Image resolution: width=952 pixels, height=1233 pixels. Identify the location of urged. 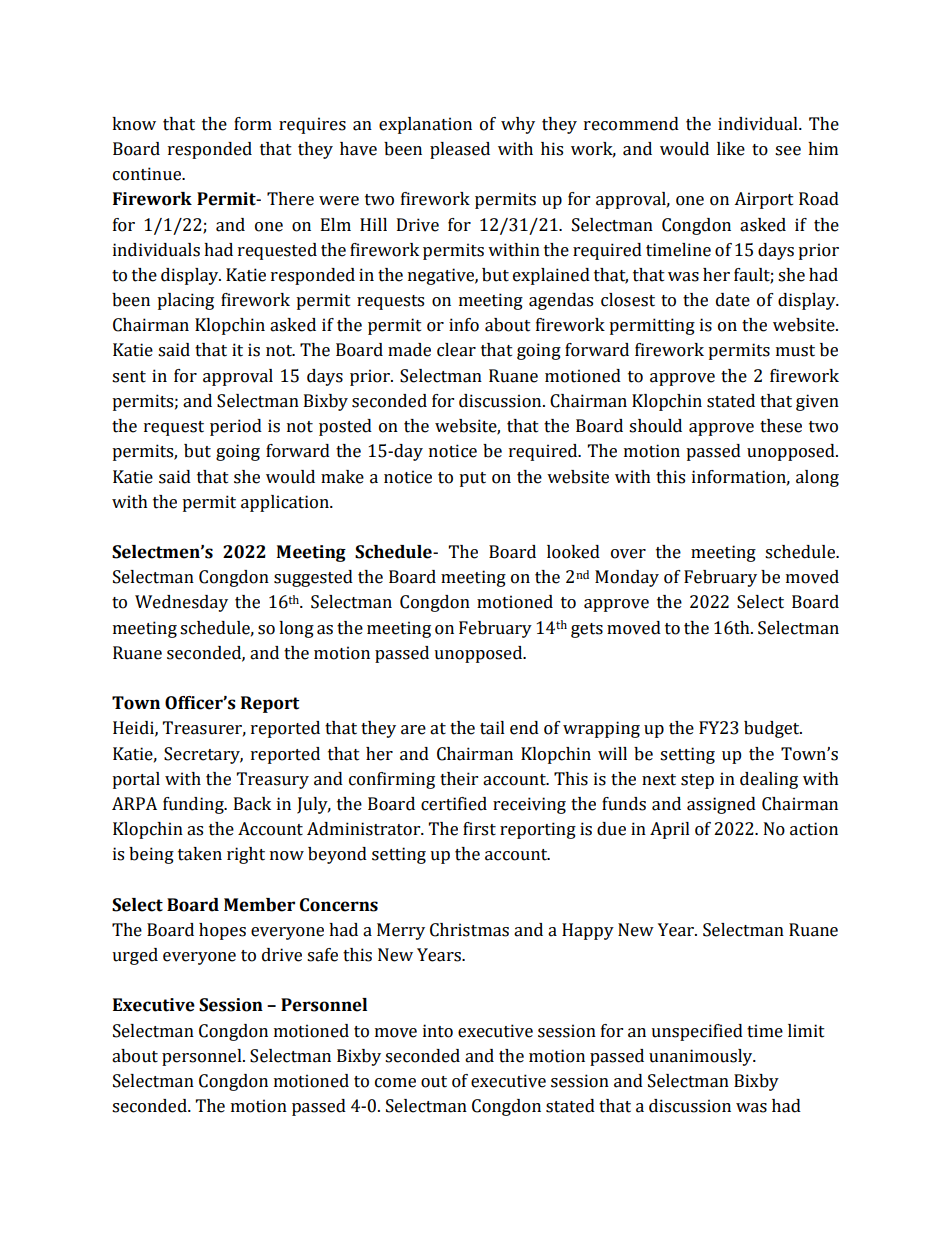
(135, 956).
